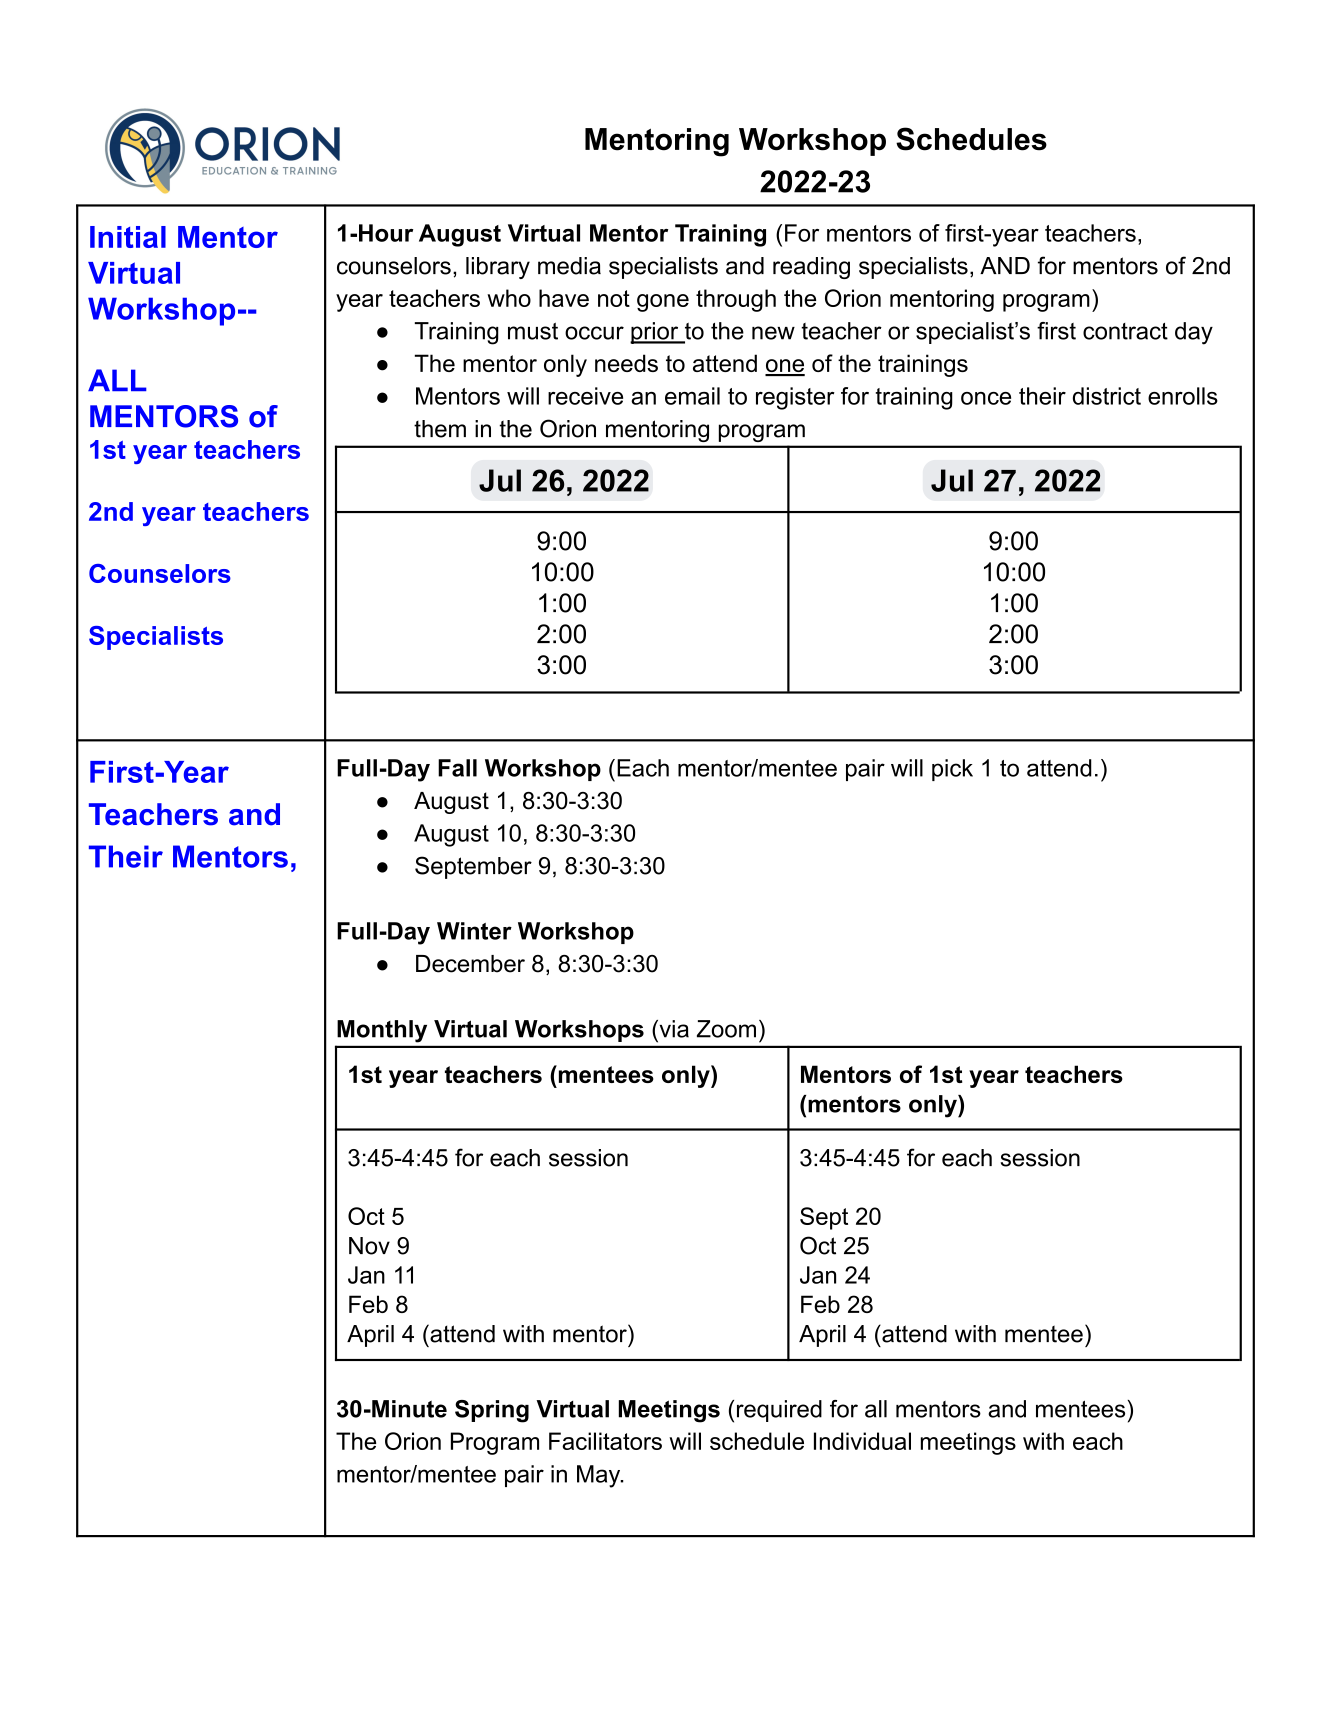 The height and width of the page is (1722, 1331). Describe the element at coordinates (726, 1029) in the page. I see `Zoom` at that location.
